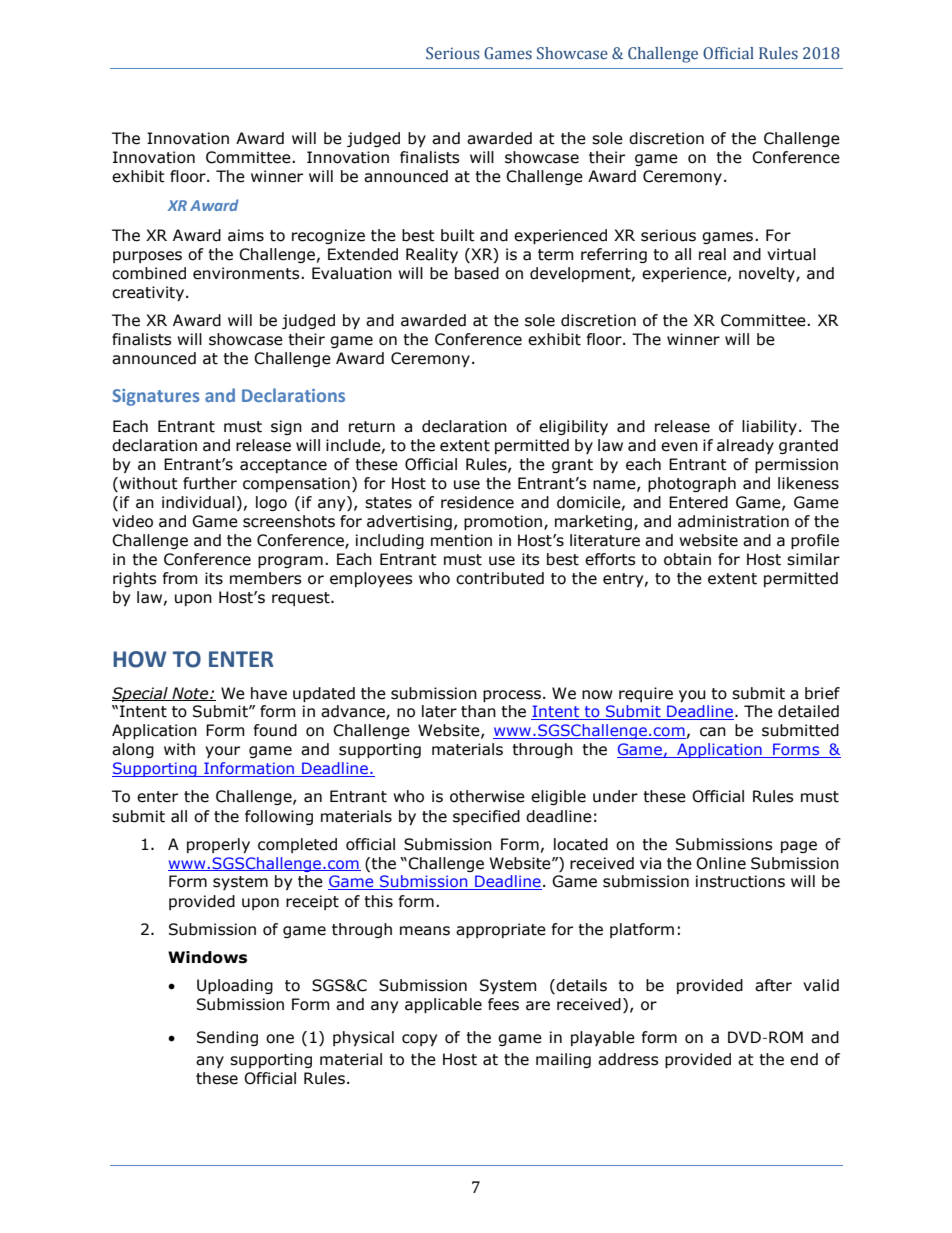 The height and width of the image is (1233, 952). Describe the element at coordinates (218, 845) in the image. I see `properly` at that location.
